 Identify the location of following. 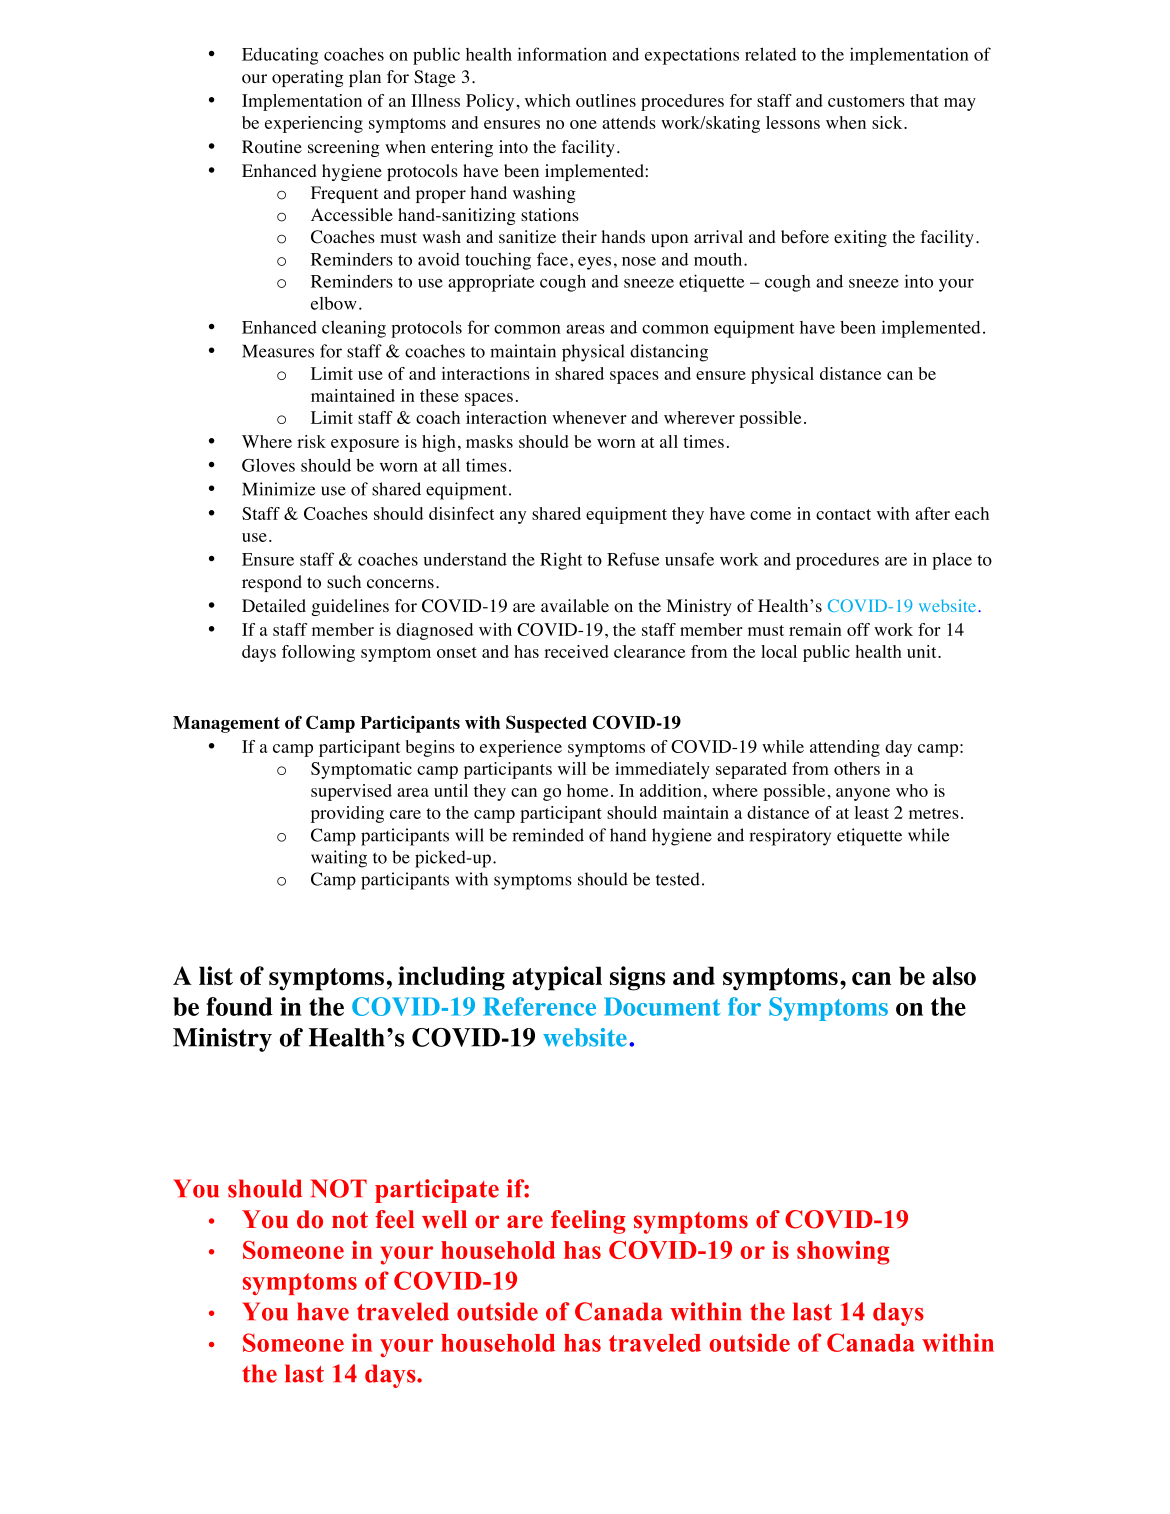
(318, 653).
